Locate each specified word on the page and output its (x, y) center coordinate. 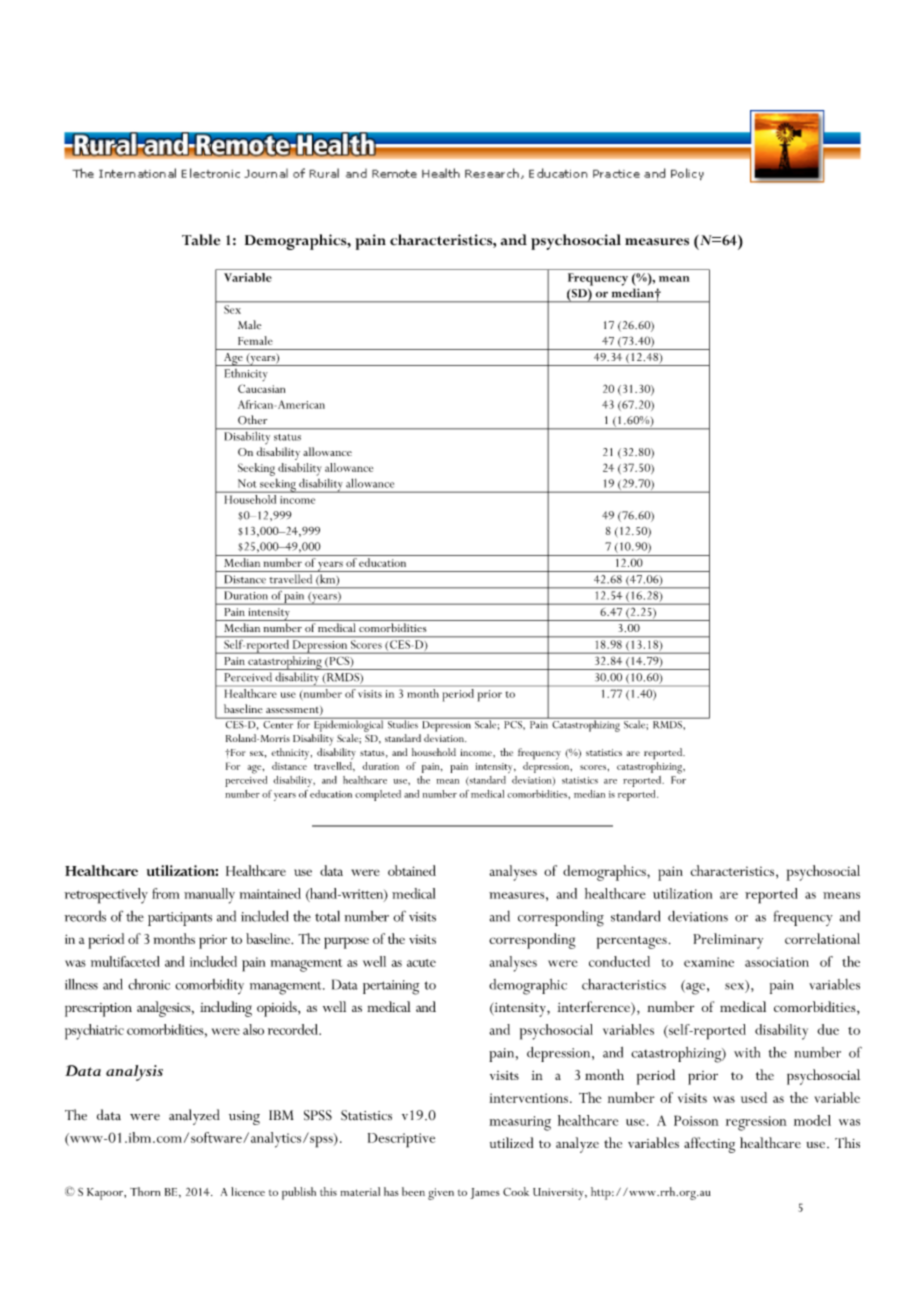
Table (201, 240)
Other (252, 420)
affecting (709, 1145)
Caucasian (261, 388)
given (441, 1194)
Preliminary (728, 941)
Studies (402, 723)
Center (278, 724)
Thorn (145, 1191)
